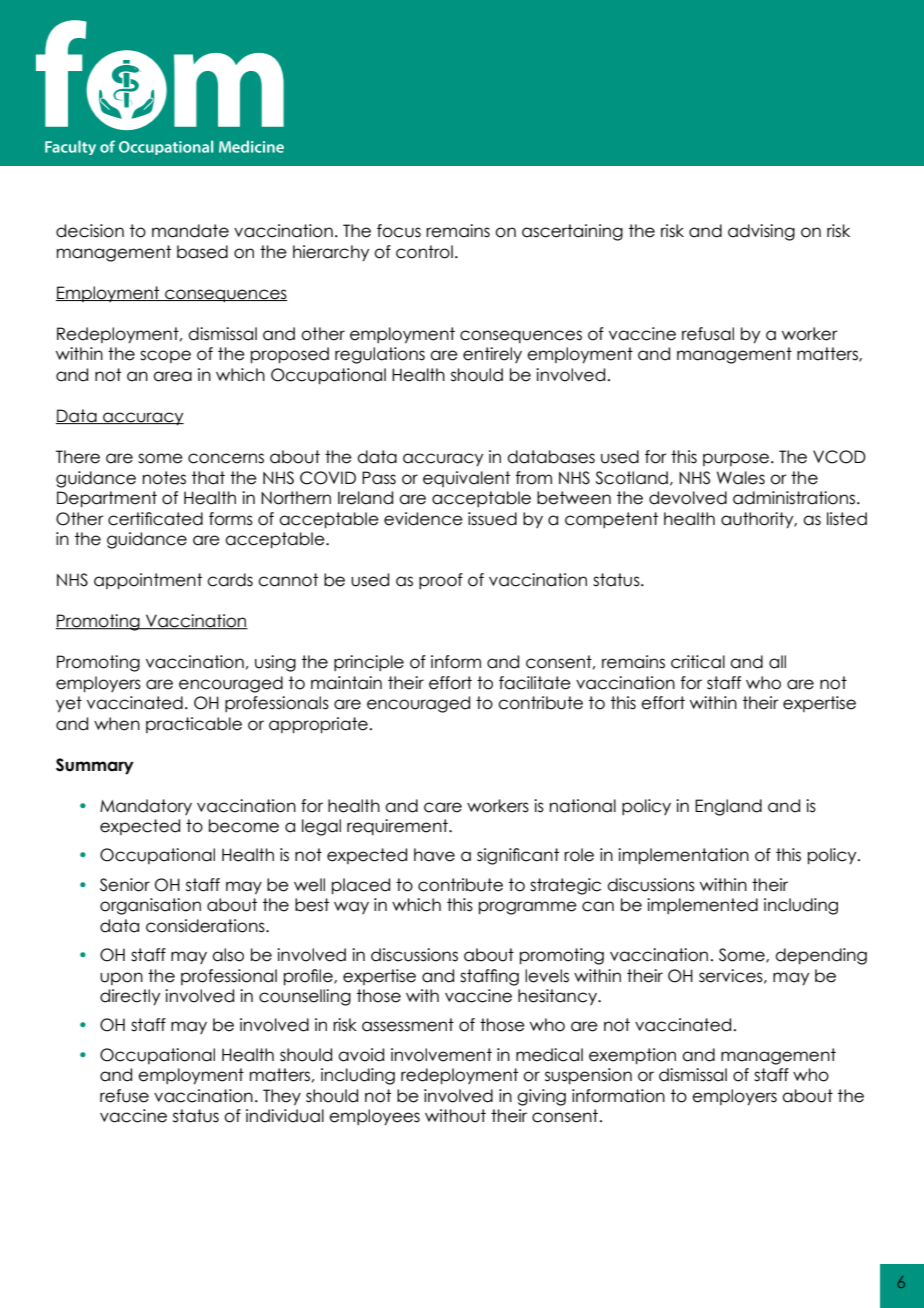 This screenshot has width=924, height=1308. Describe the element at coordinates (202, 252) in the screenshot. I see `based` at that location.
